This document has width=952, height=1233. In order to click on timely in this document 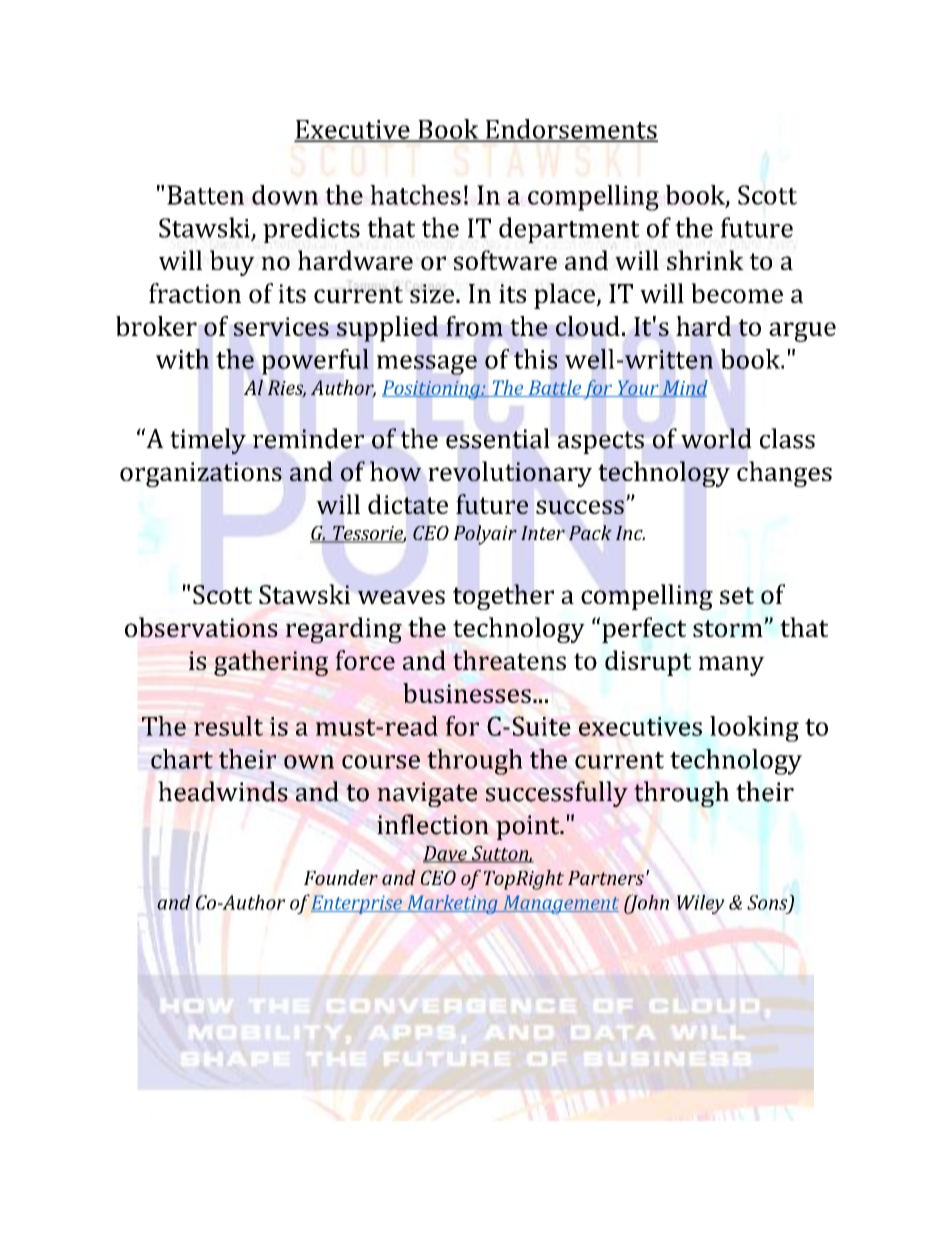, I will do `click(208, 441)`.
